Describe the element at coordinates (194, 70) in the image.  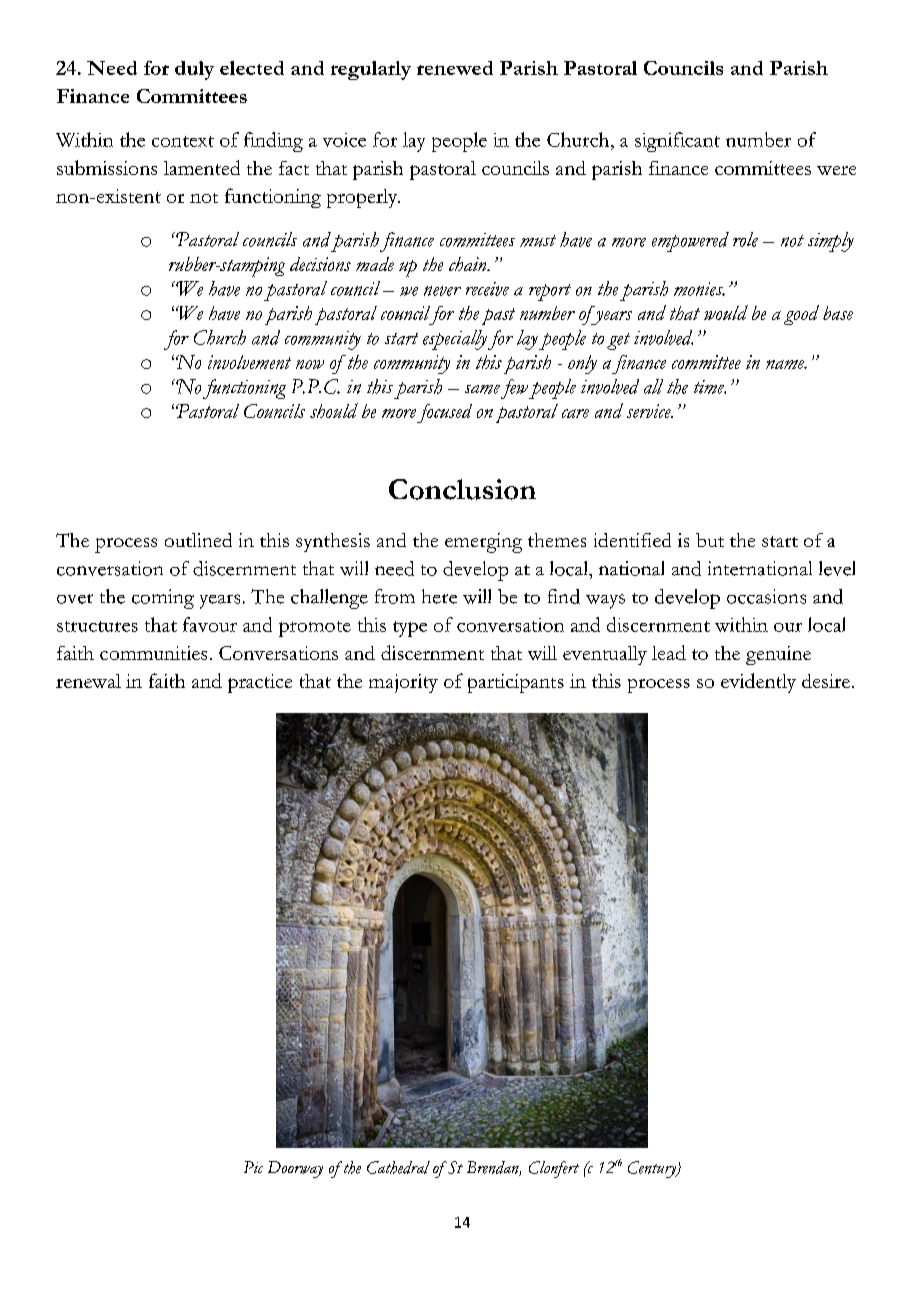
I see `duly` at that location.
